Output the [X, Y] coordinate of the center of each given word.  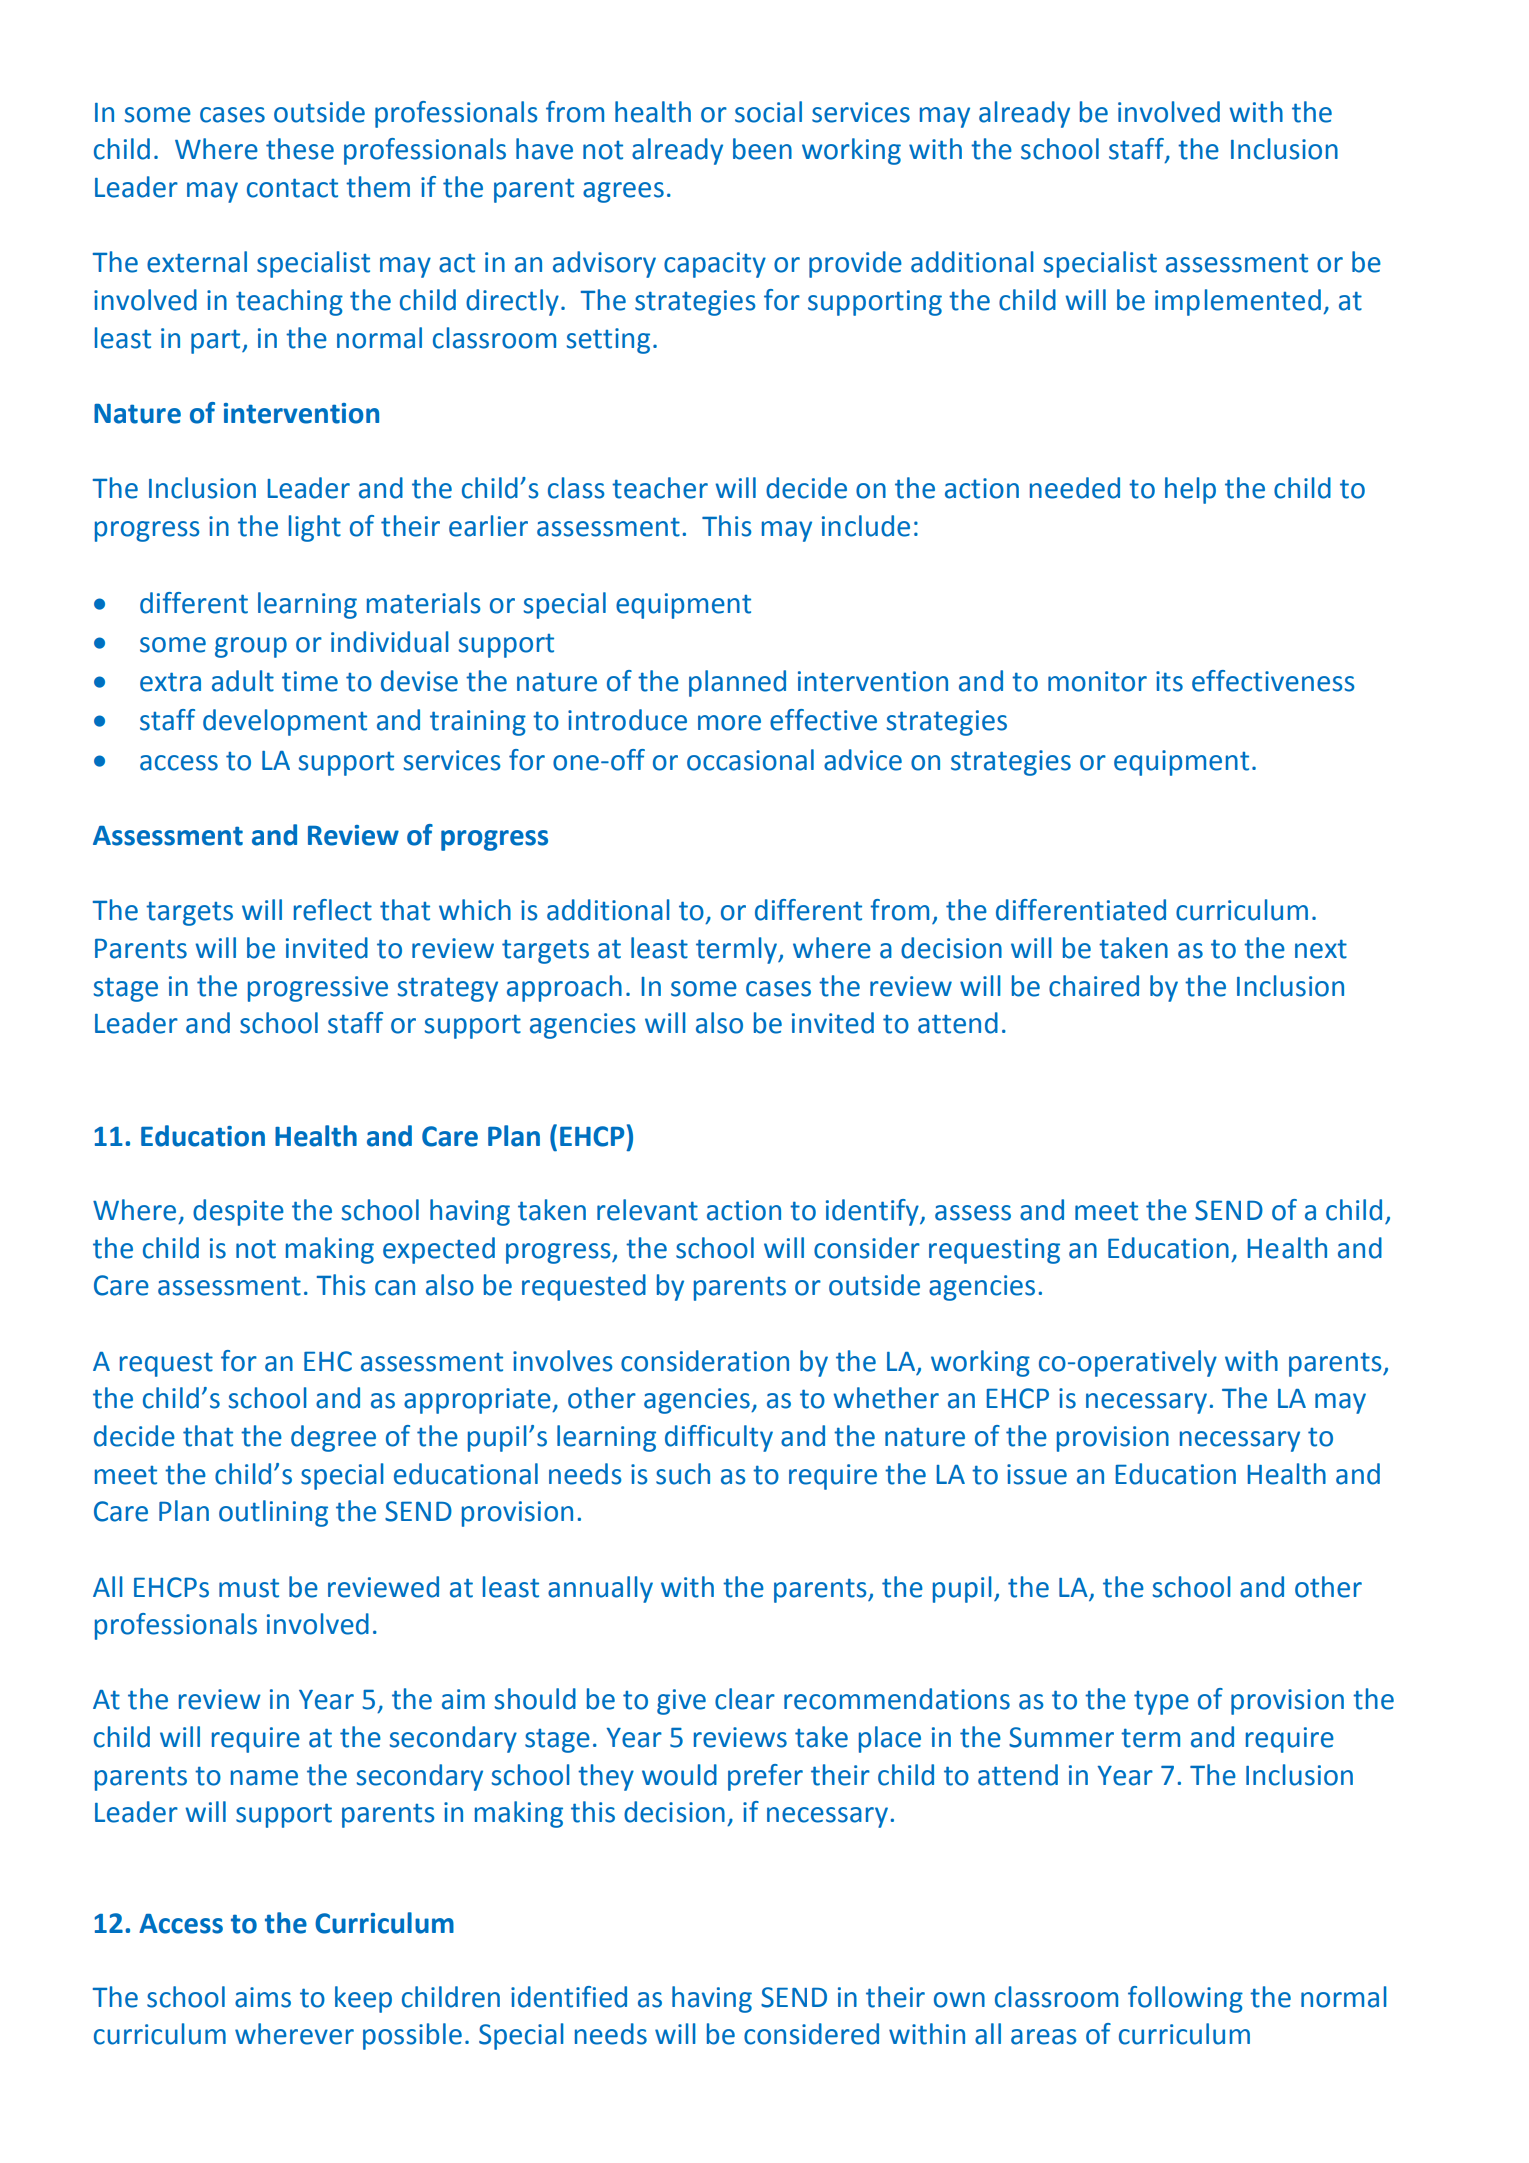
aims [263, 1997]
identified [569, 1997]
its [1169, 681]
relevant [647, 1210]
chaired [1094, 986]
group [251, 647]
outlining [273, 1513]
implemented [1238, 302]
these [300, 149]
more [729, 723]
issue [1037, 1474]
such [683, 1474]
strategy [448, 989]
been [762, 149]
